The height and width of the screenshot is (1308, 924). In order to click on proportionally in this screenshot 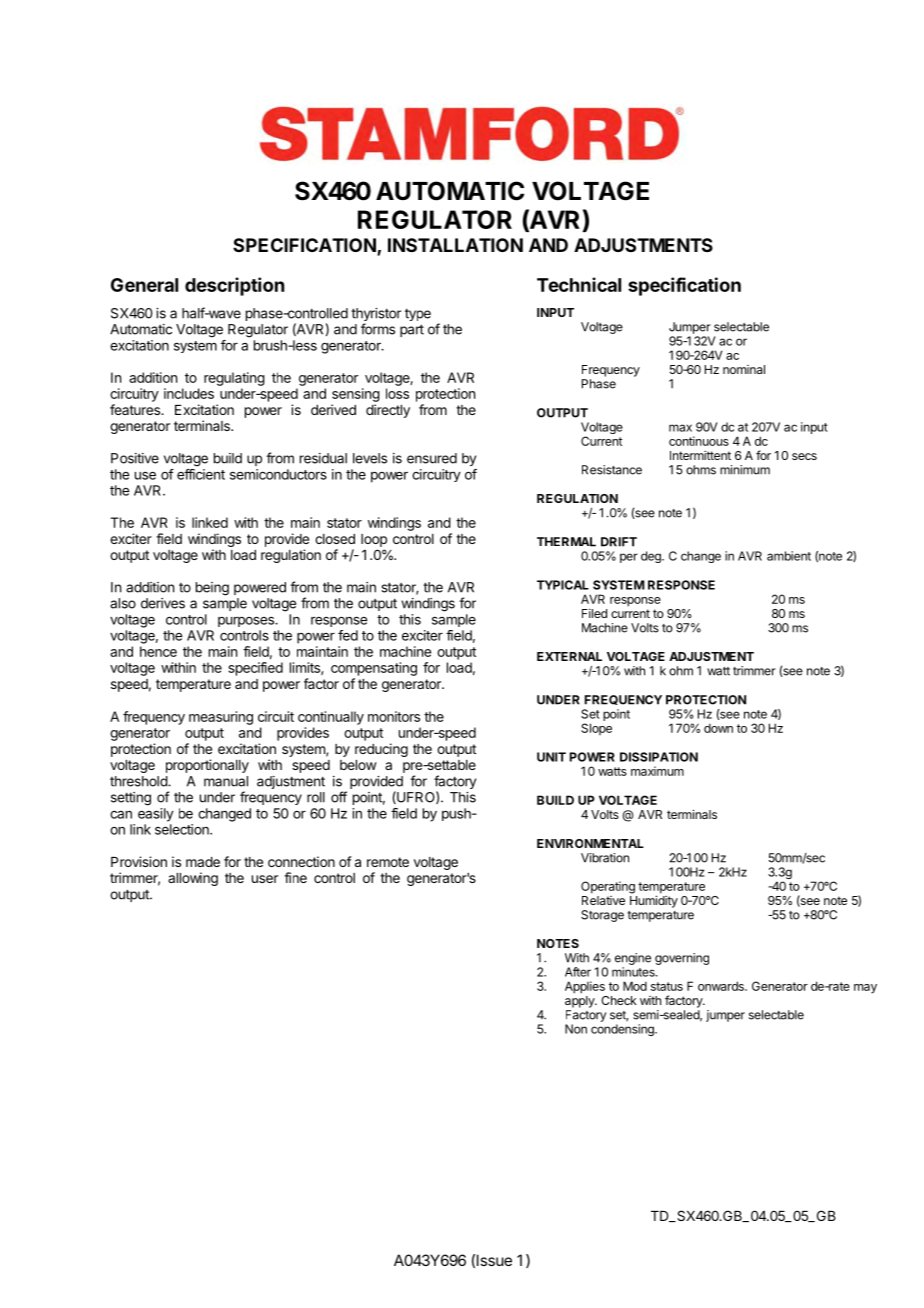, I will do `click(207, 766)`.
